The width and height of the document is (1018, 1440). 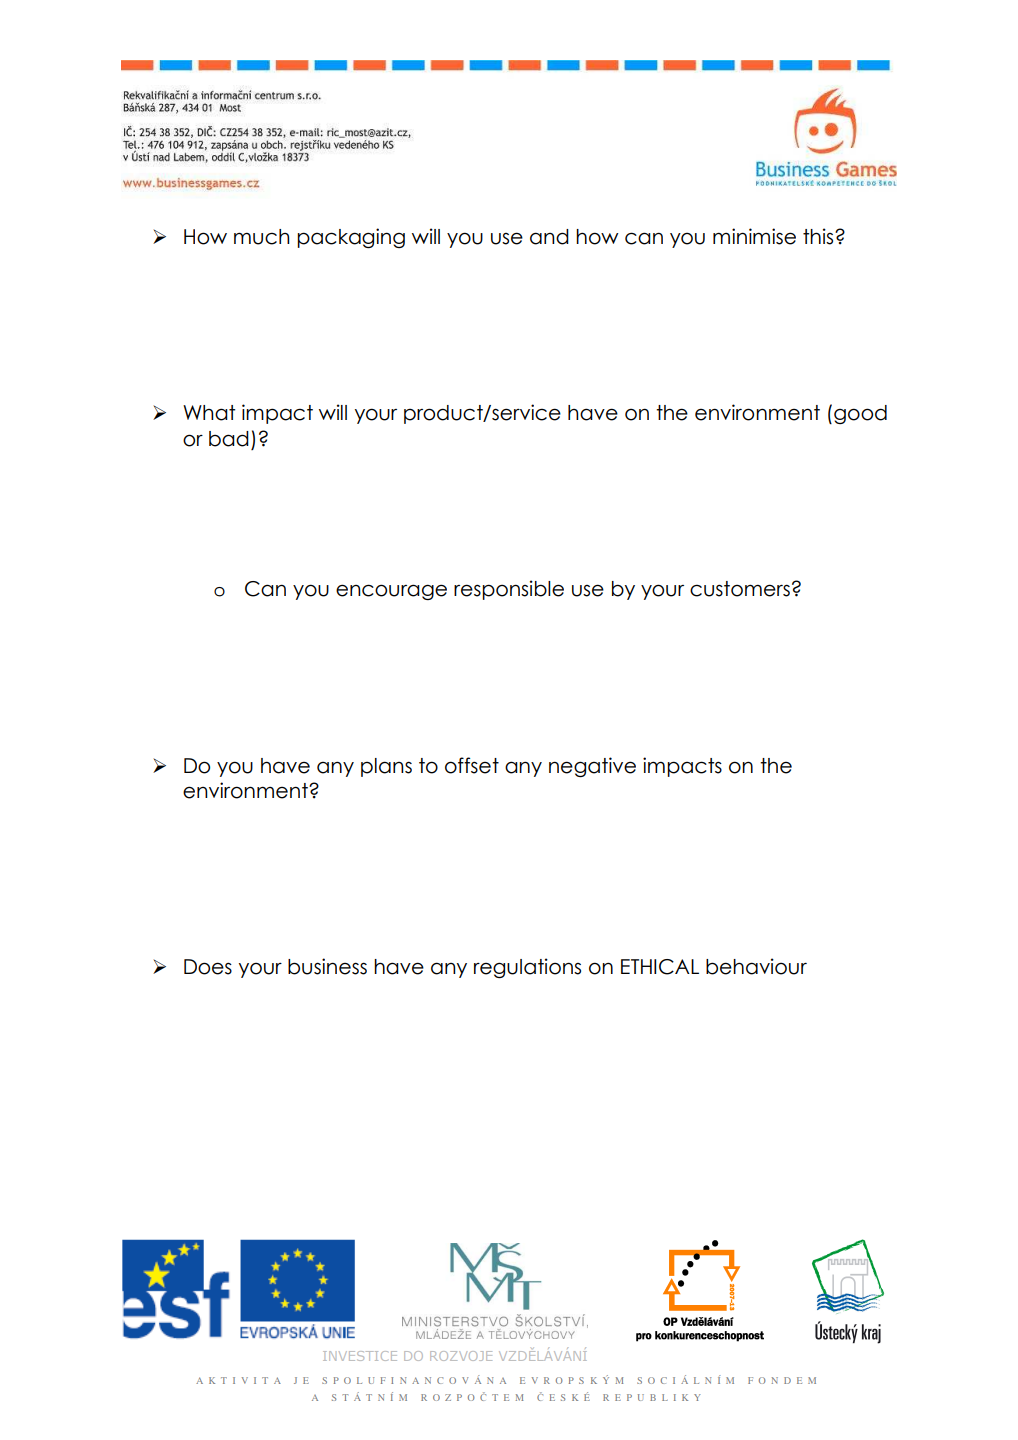 What do you see at coordinates (509, 590) in the document?
I see `responsible` at bounding box center [509, 590].
